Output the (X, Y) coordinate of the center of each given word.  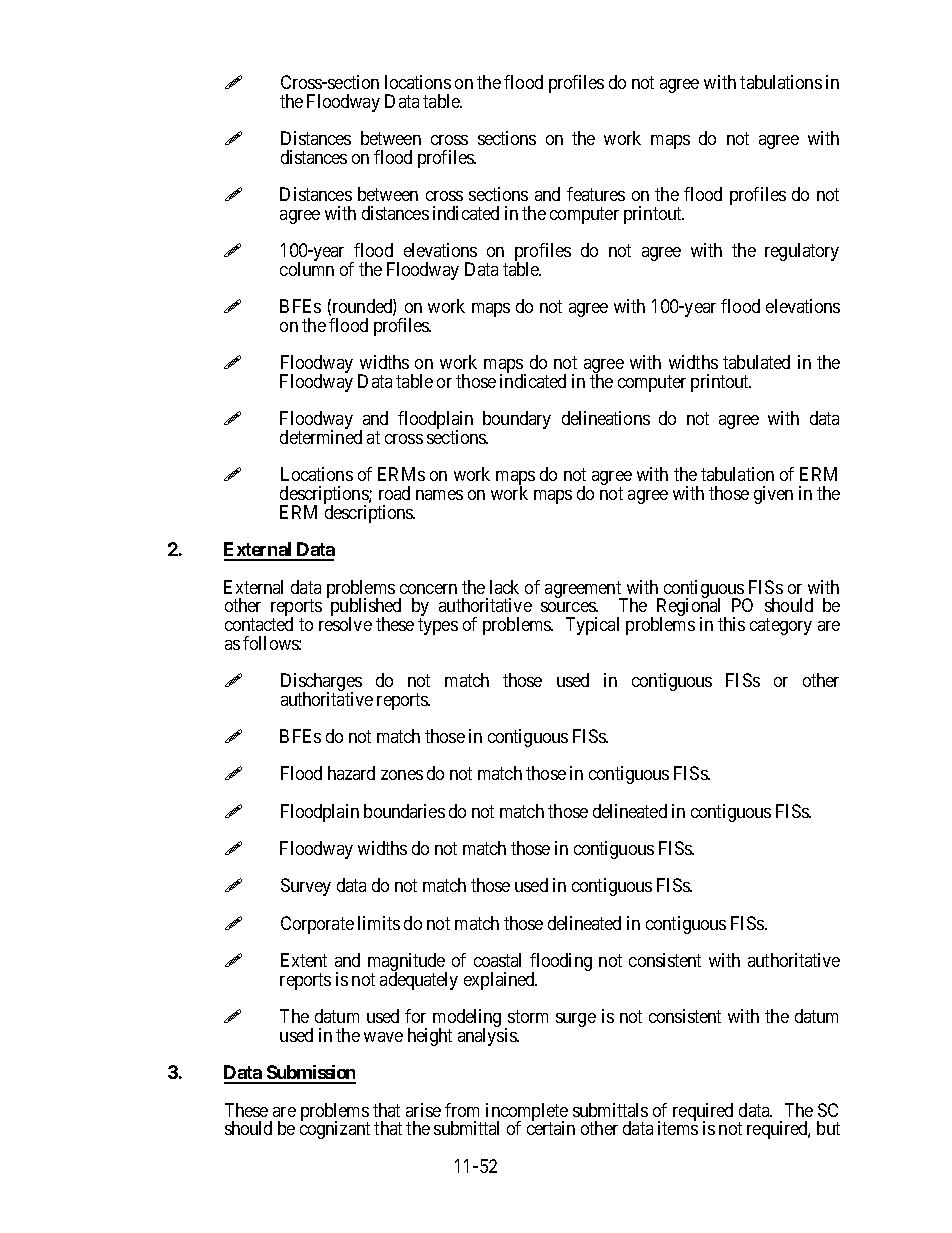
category (781, 626)
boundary (517, 420)
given (773, 495)
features (596, 194)
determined (321, 437)
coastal (497, 960)
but (828, 1128)
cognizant (335, 1130)
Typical (592, 626)
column (307, 269)
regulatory (802, 252)
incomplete (526, 1113)
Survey (306, 887)
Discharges (321, 683)
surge (576, 1020)
